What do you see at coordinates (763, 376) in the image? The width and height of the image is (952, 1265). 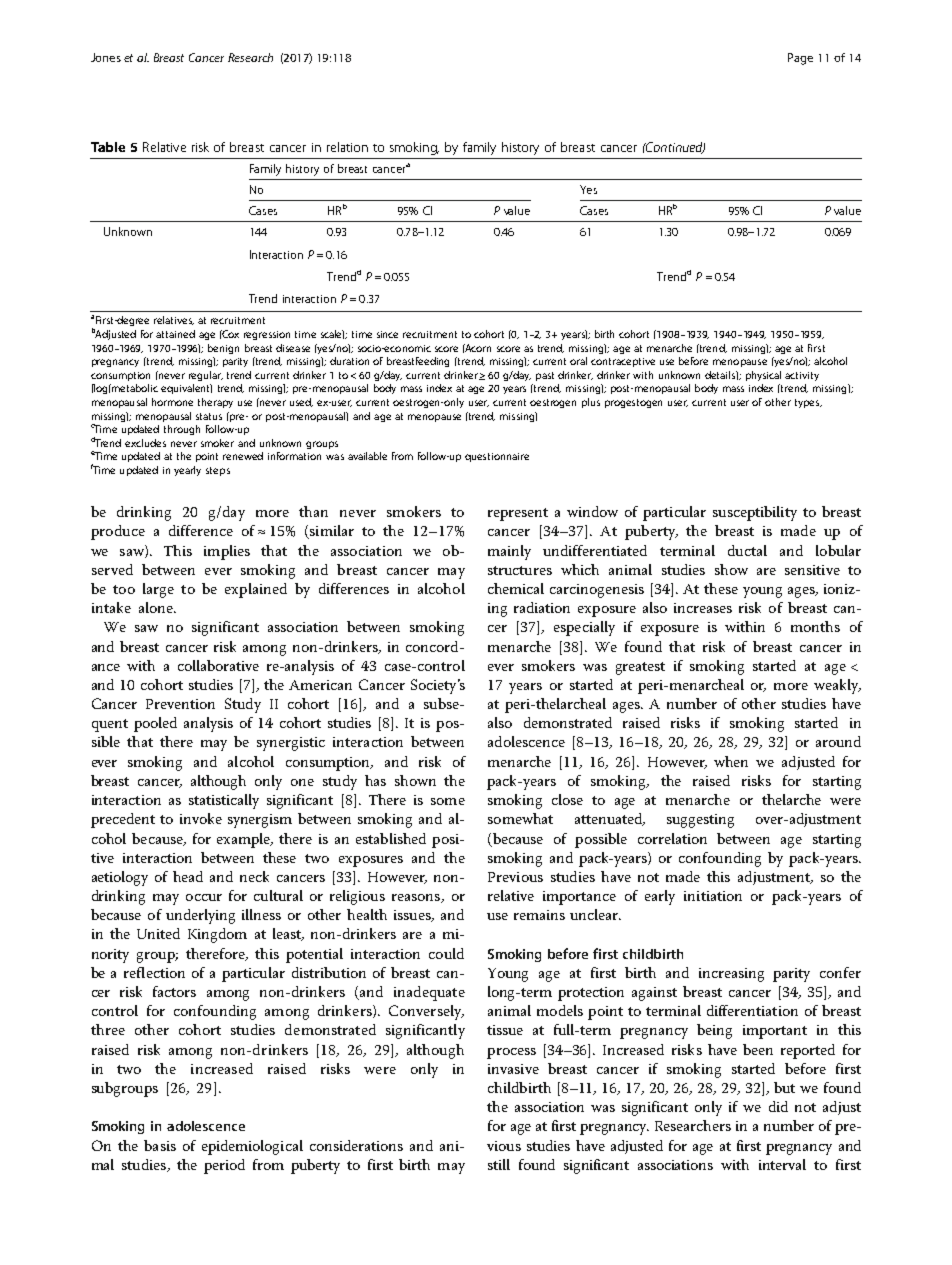 I see `physical` at bounding box center [763, 376].
